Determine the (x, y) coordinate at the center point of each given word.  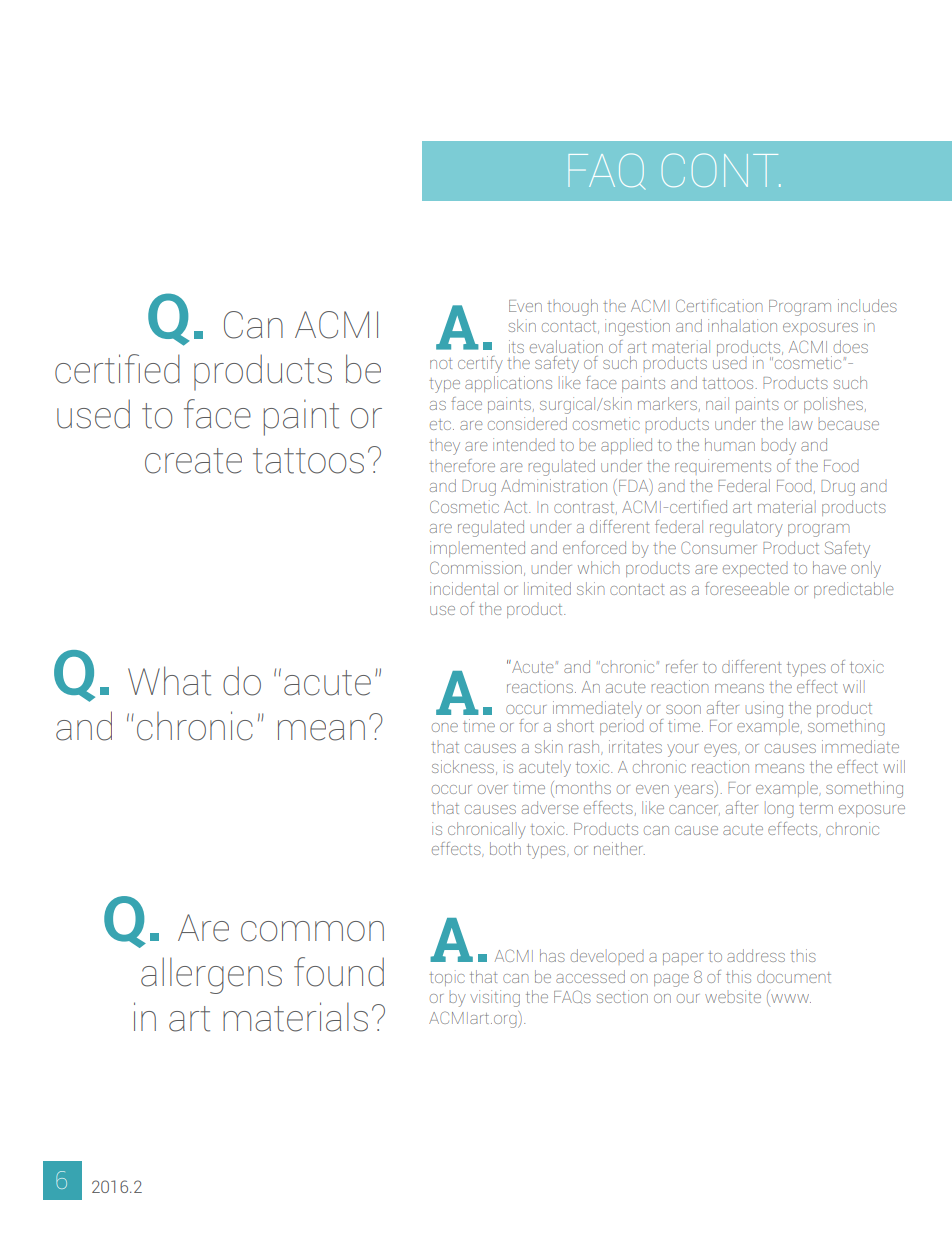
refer (681, 666)
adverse (550, 807)
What (169, 681)
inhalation (742, 325)
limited (547, 588)
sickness (463, 766)
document (794, 977)
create (193, 461)
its (516, 346)
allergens (211, 975)
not (441, 363)
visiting (495, 998)
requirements (723, 465)
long (779, 809)
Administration (554, 485)
